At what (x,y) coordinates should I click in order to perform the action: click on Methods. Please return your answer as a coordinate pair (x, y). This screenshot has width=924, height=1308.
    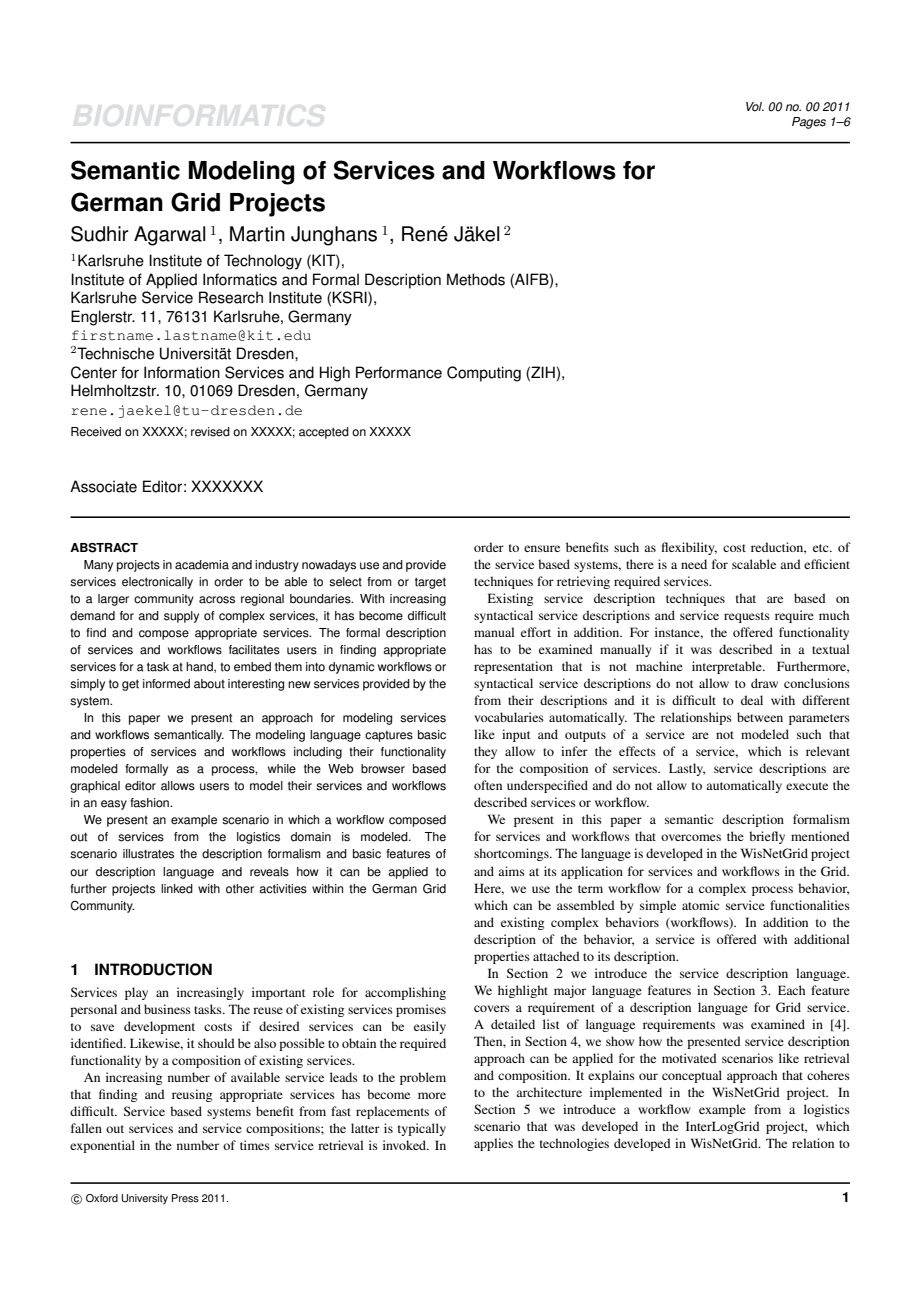
    Looking at the image, I should click on (476, 279).
